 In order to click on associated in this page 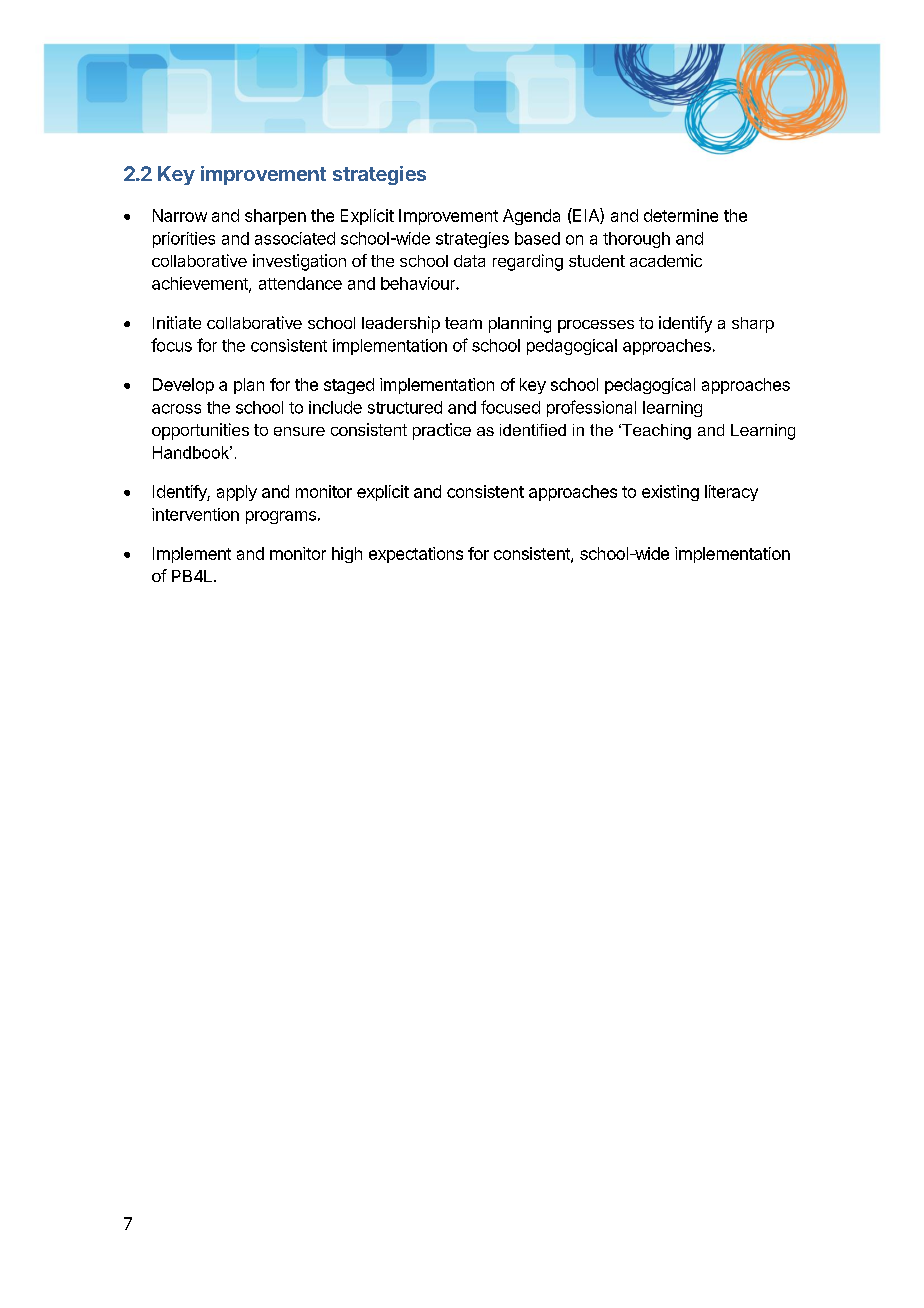, I will do `click(295, 238)`.
